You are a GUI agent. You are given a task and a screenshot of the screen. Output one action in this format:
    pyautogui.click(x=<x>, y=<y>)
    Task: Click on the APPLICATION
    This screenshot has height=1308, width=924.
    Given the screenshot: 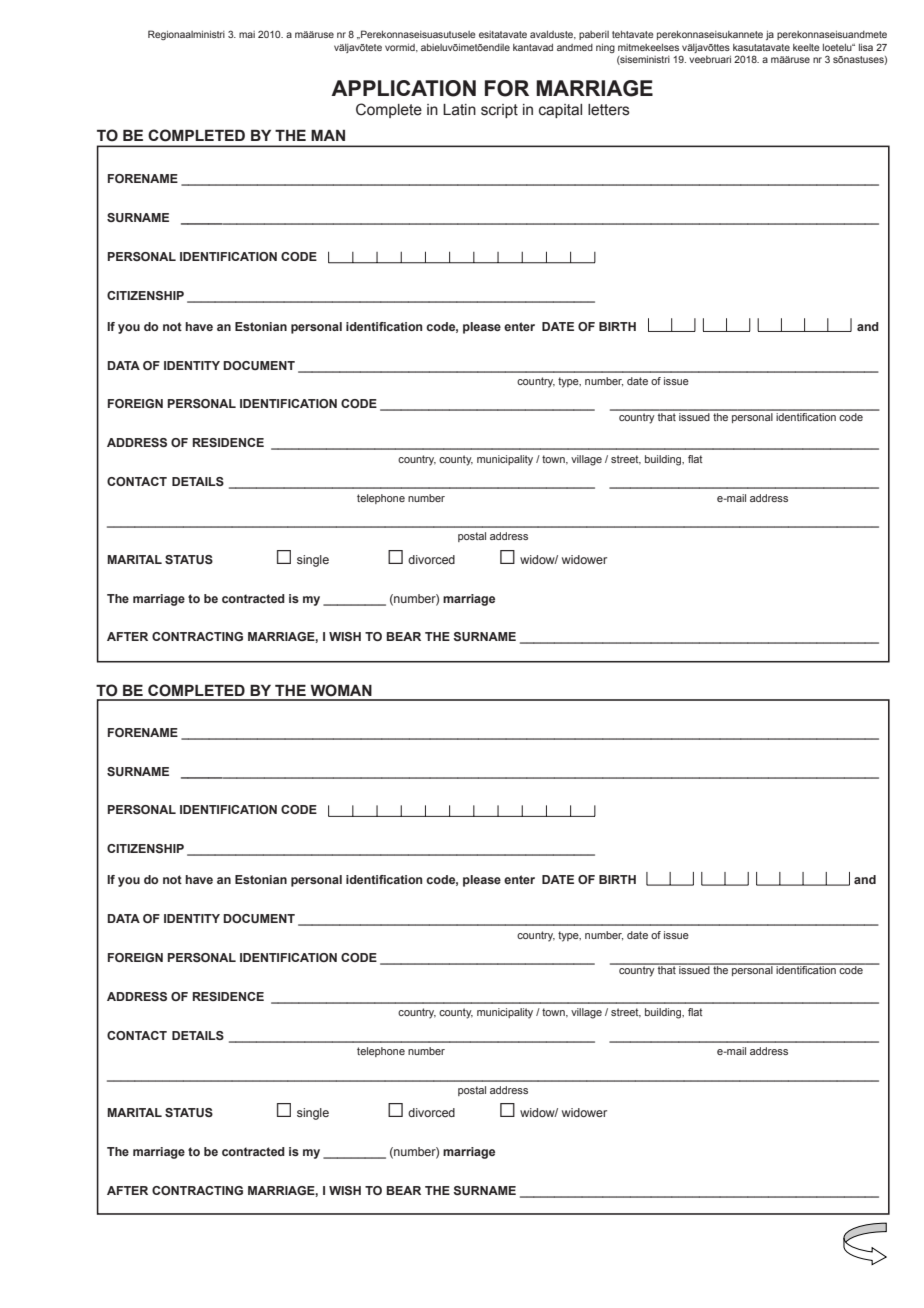 What is the action you would take?
    pyautogui.click(x=403, y=88)
